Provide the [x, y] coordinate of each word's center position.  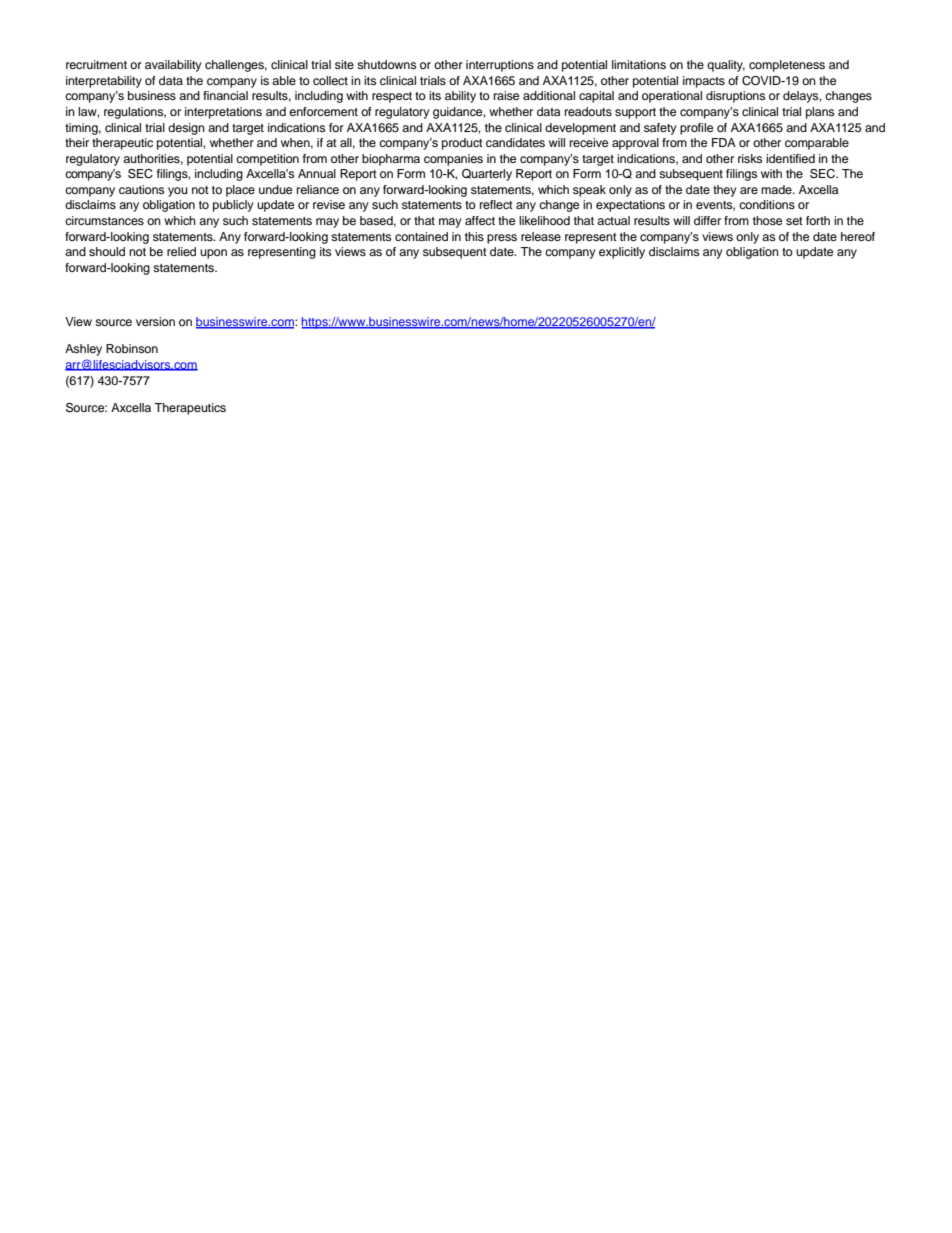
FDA [724, 142]
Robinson [132, 348]
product [462, 144]
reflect [496, 204]
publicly [233, 206]
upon [213, 254]
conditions [767, 204]
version [155, 321]
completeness [787, 66]
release [541, 236]
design [186, 129]
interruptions [500, 66]
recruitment [96, 64]
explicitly [622, 253]
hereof [858, 236]
